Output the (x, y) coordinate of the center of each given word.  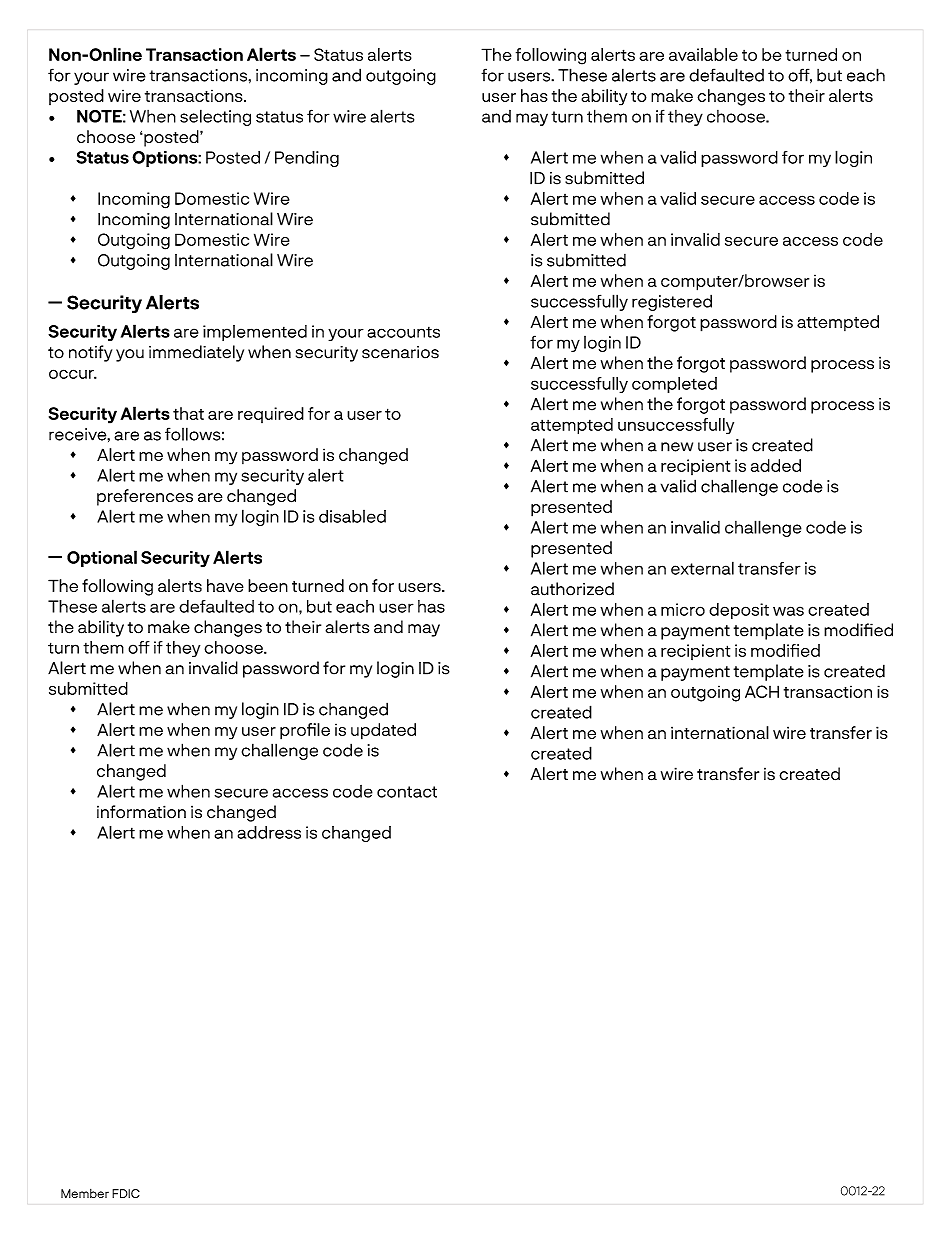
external (702, 568)
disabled (352, 516)
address (269, 832)
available (703, 54)
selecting (215, 117)
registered (672, 302)
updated (383, 731)
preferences (145, 497)
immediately (196, 353)
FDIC (126, 1193)
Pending (307, 159)
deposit (739, 611)
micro (683, 609)
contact (407, 792)
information (141, 812)
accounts (403, 332)
